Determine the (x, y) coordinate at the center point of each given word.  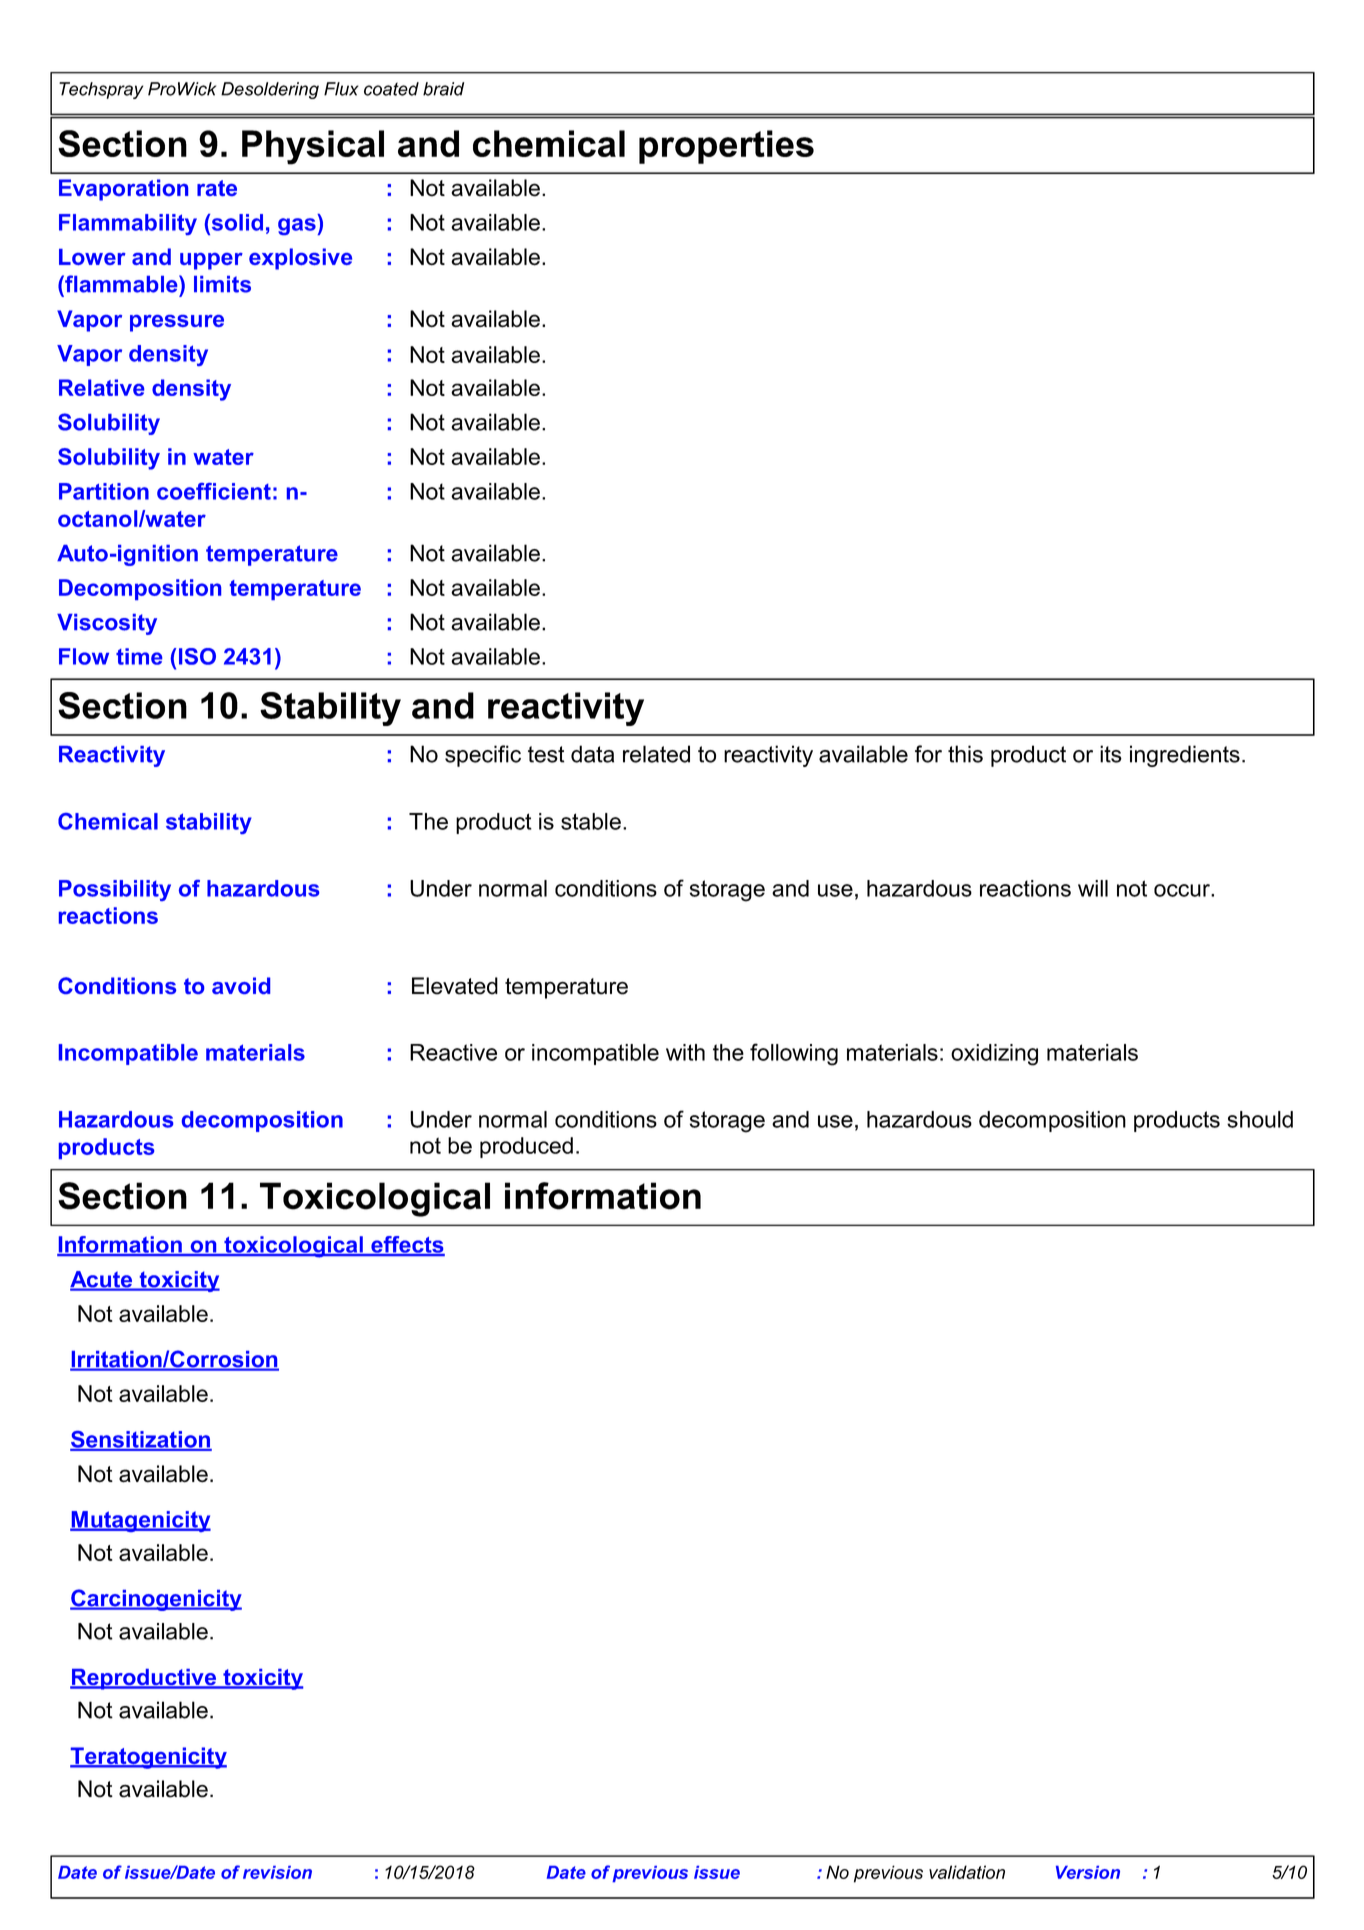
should (1260, 1119)
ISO (197, 656)
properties (726, 147)
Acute (102, 1280)
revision (277, 1872)
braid (443, 89)
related (656, 754)
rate (217, 188)
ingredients (1185, 756)
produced (526, 1147)
